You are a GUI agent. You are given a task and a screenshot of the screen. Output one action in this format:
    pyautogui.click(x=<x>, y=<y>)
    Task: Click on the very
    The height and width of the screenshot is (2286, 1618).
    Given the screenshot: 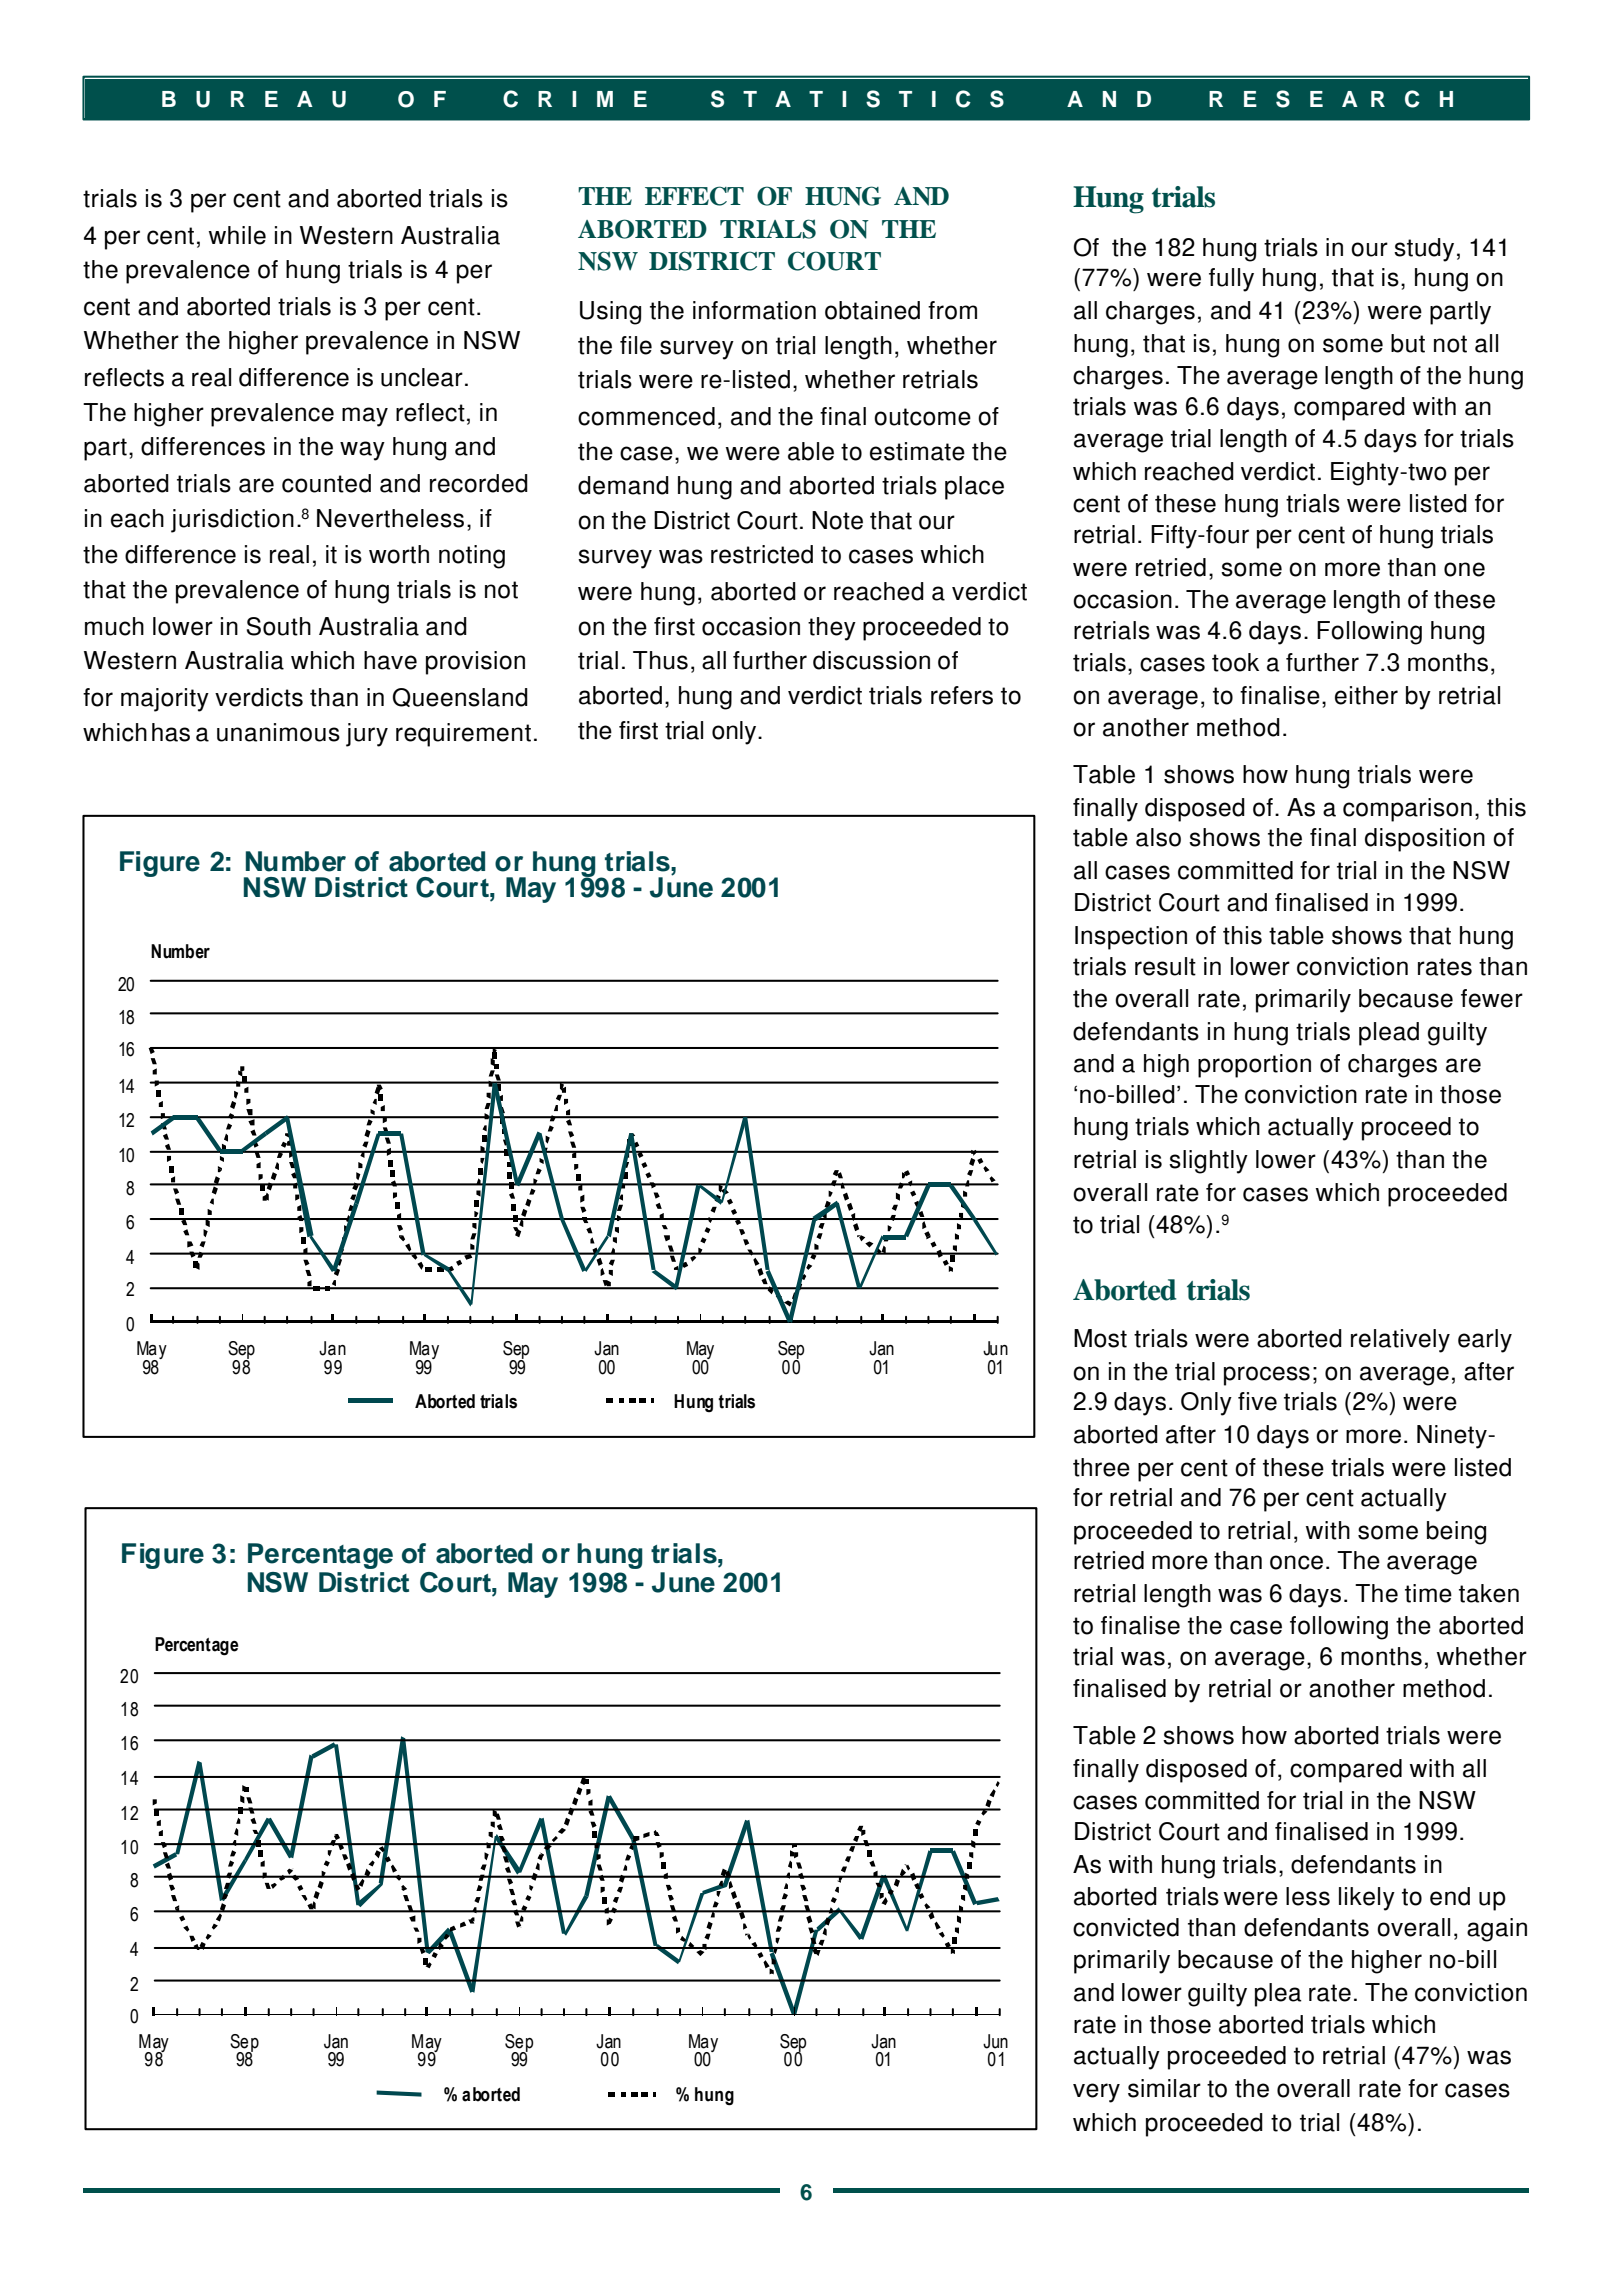 What is the action you would take?
    pyautogui.click(x=1096, y=2093)
